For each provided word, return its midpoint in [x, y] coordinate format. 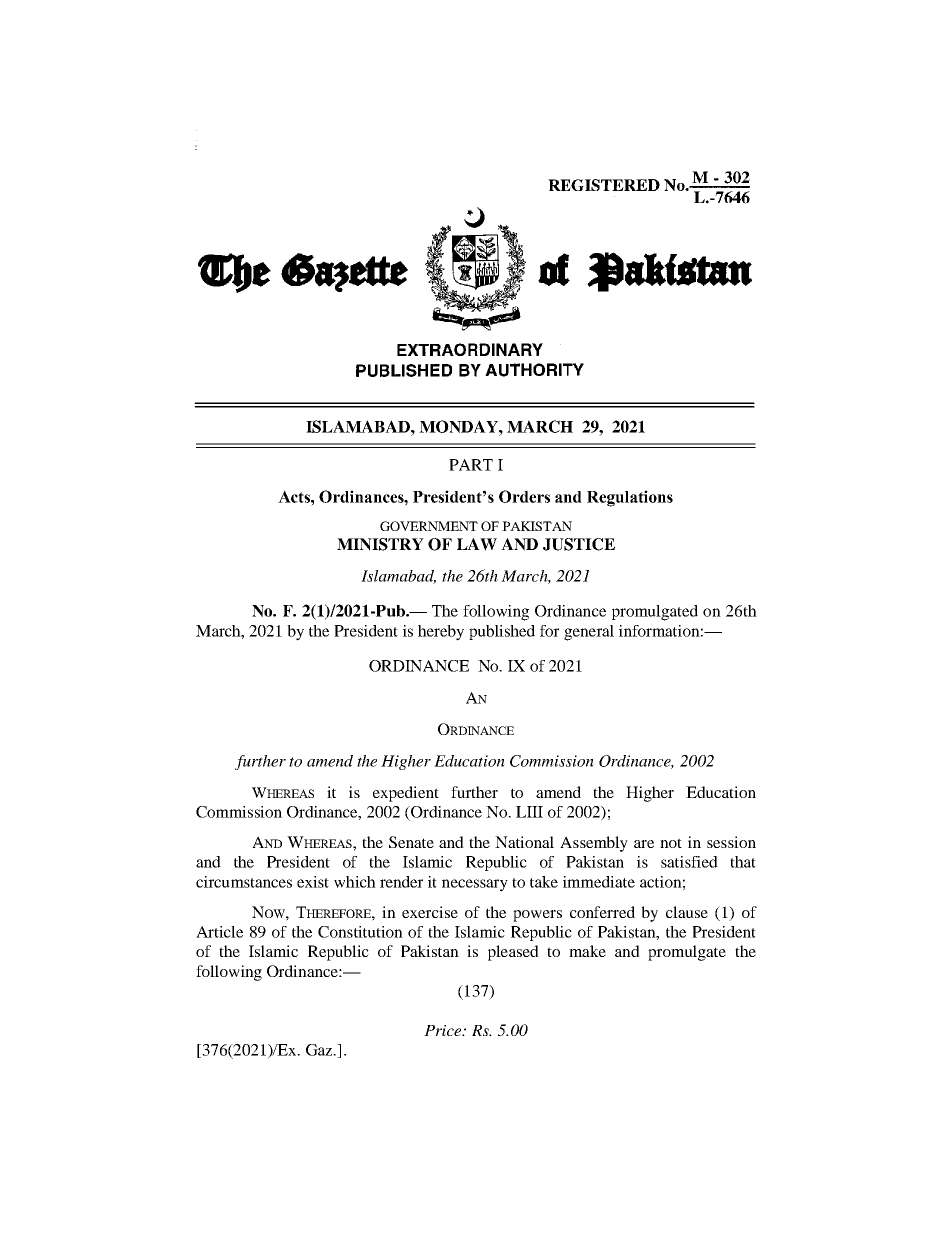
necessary [475, 885]
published [502, 632]
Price [444, 1030]
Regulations [630, 498]
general [589, 633]
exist [313, 882]
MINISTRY [380, 544]
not [671, 843]
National [524, 842]
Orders [524, 496]
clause [687, 912]
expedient [406, 794]
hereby [441, 633]
